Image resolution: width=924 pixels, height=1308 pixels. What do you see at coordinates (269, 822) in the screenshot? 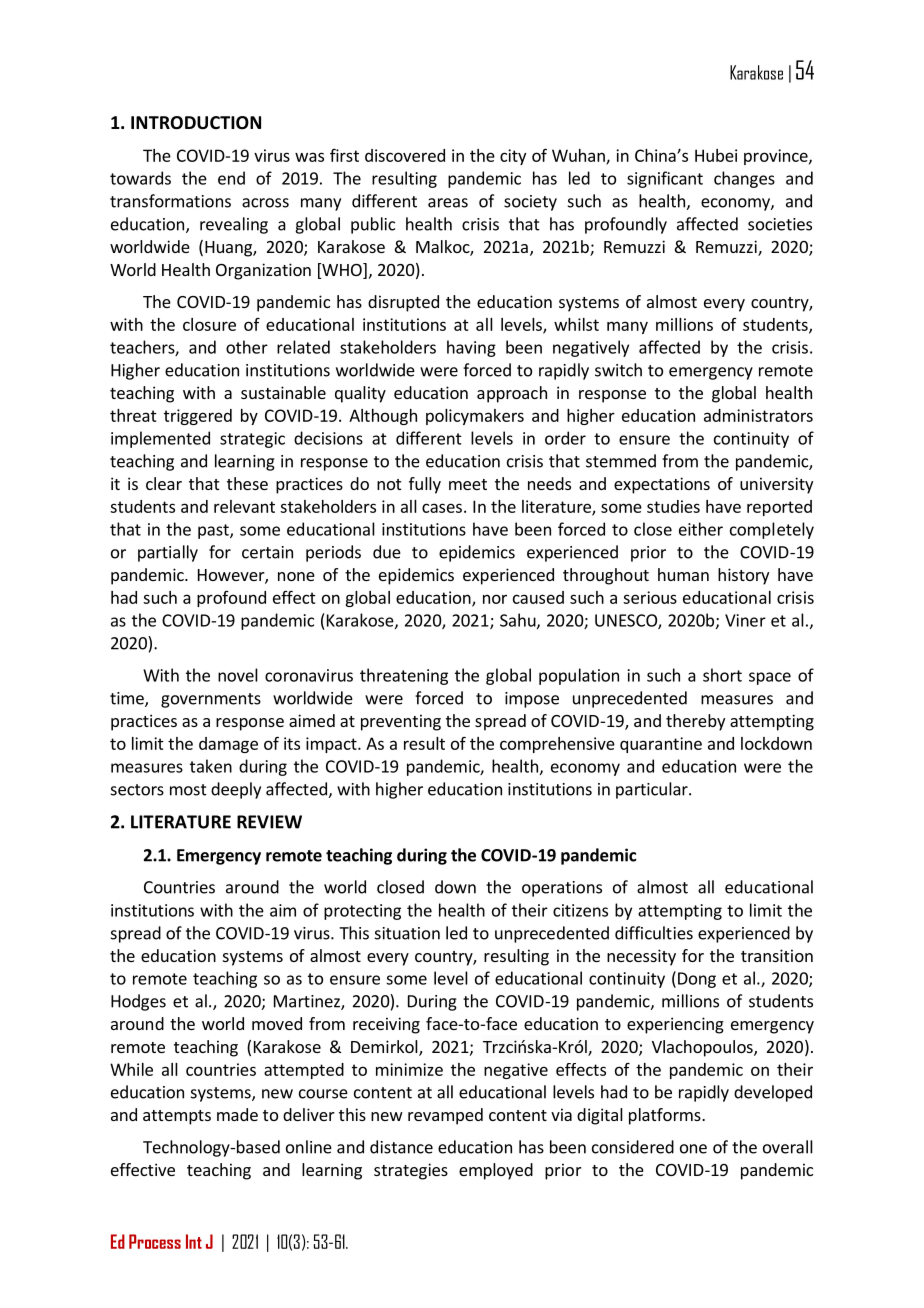
I see `REVIEW` at bounding box center [269, 822].
